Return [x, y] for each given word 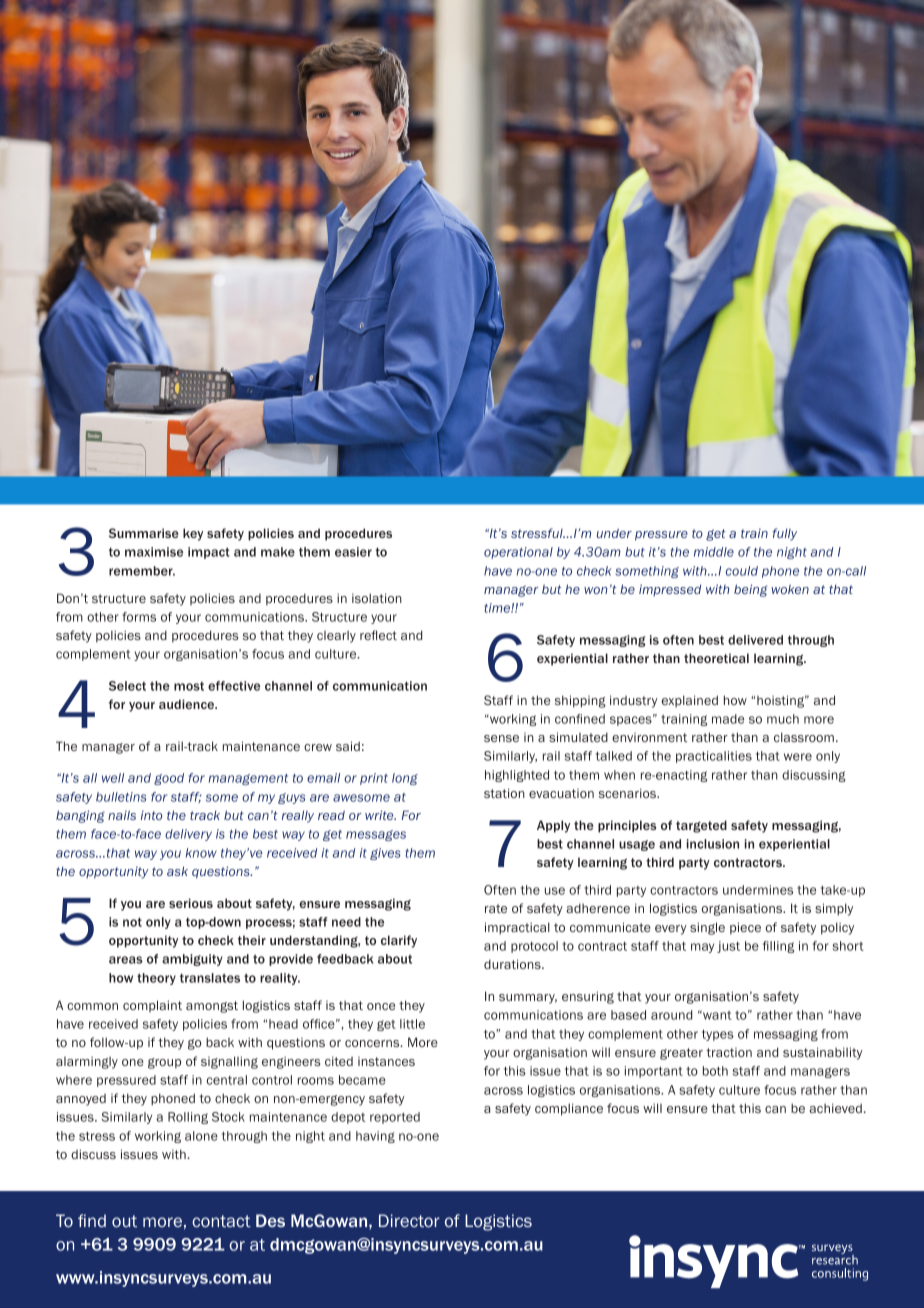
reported [395, 1118]
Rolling [188, 1118]
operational [518, 553]
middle [714, 552]
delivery [188, 835]
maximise [154, 552]
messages [376, 835]
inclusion [713, 844]
